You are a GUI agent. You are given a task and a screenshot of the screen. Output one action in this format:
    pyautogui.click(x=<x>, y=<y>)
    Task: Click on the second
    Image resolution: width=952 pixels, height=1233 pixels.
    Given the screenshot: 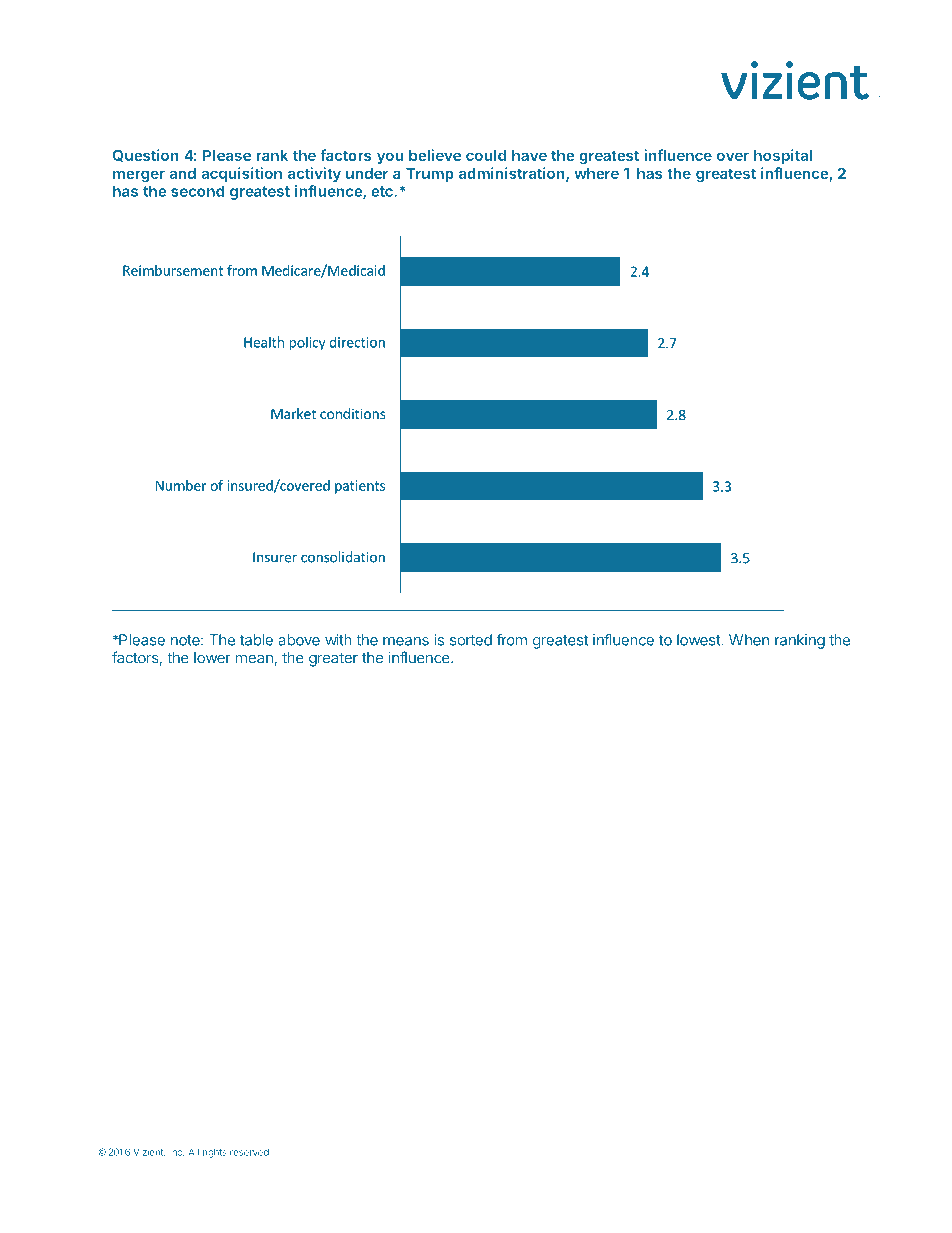 What is the action you would take?
    pyautogui.click(x=197, y=191)
